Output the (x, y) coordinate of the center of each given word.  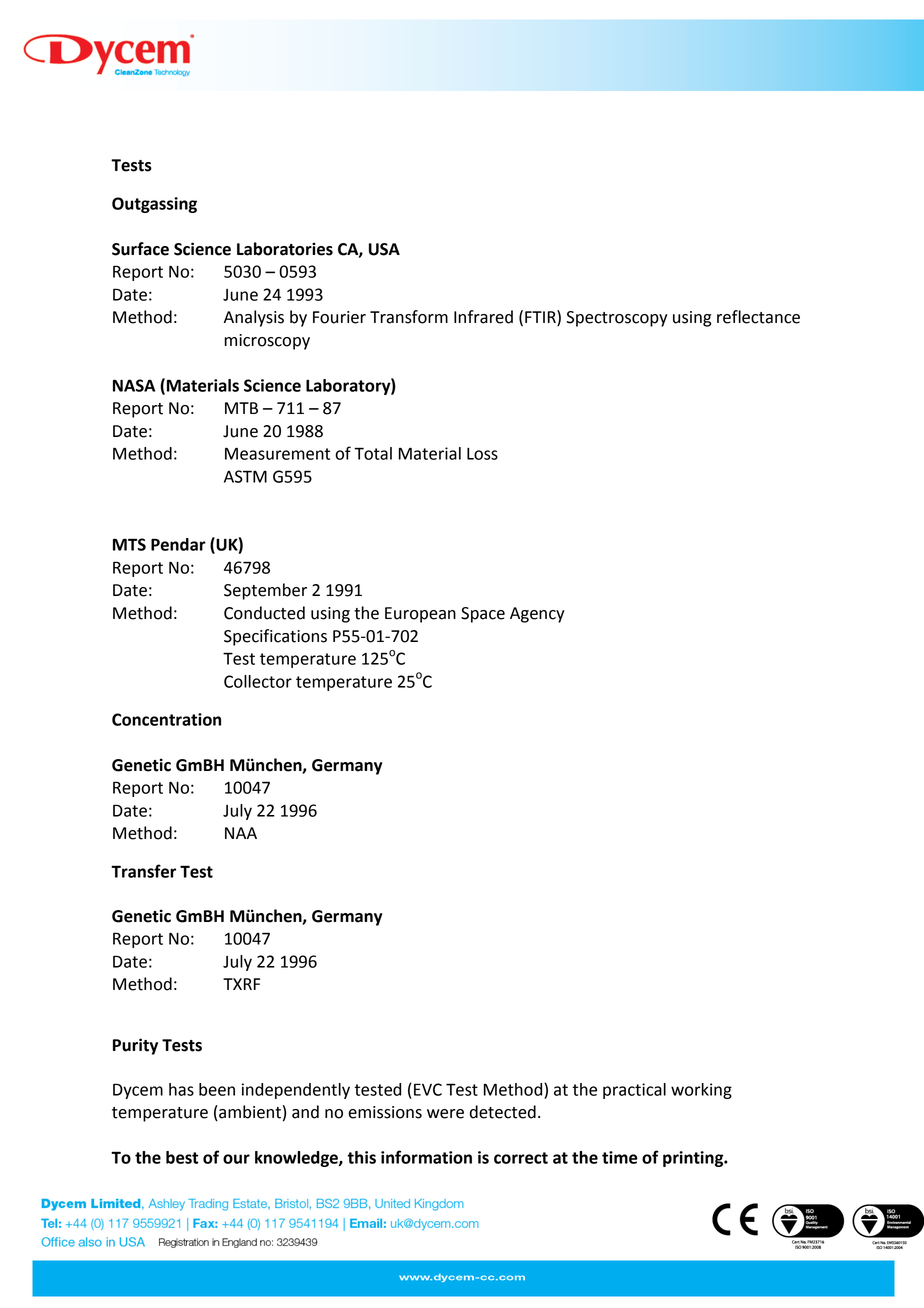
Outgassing (154, 205)
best (182, 1157)
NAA (241, 833)
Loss (482, 454)
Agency (537, 615)
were (445, 1114)
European (420, 615)
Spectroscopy (616, 319)
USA (384, 249)
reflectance (758, 317)
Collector (258, 681)
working (701, 1091)
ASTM (245, 476)
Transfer (143, 871)
